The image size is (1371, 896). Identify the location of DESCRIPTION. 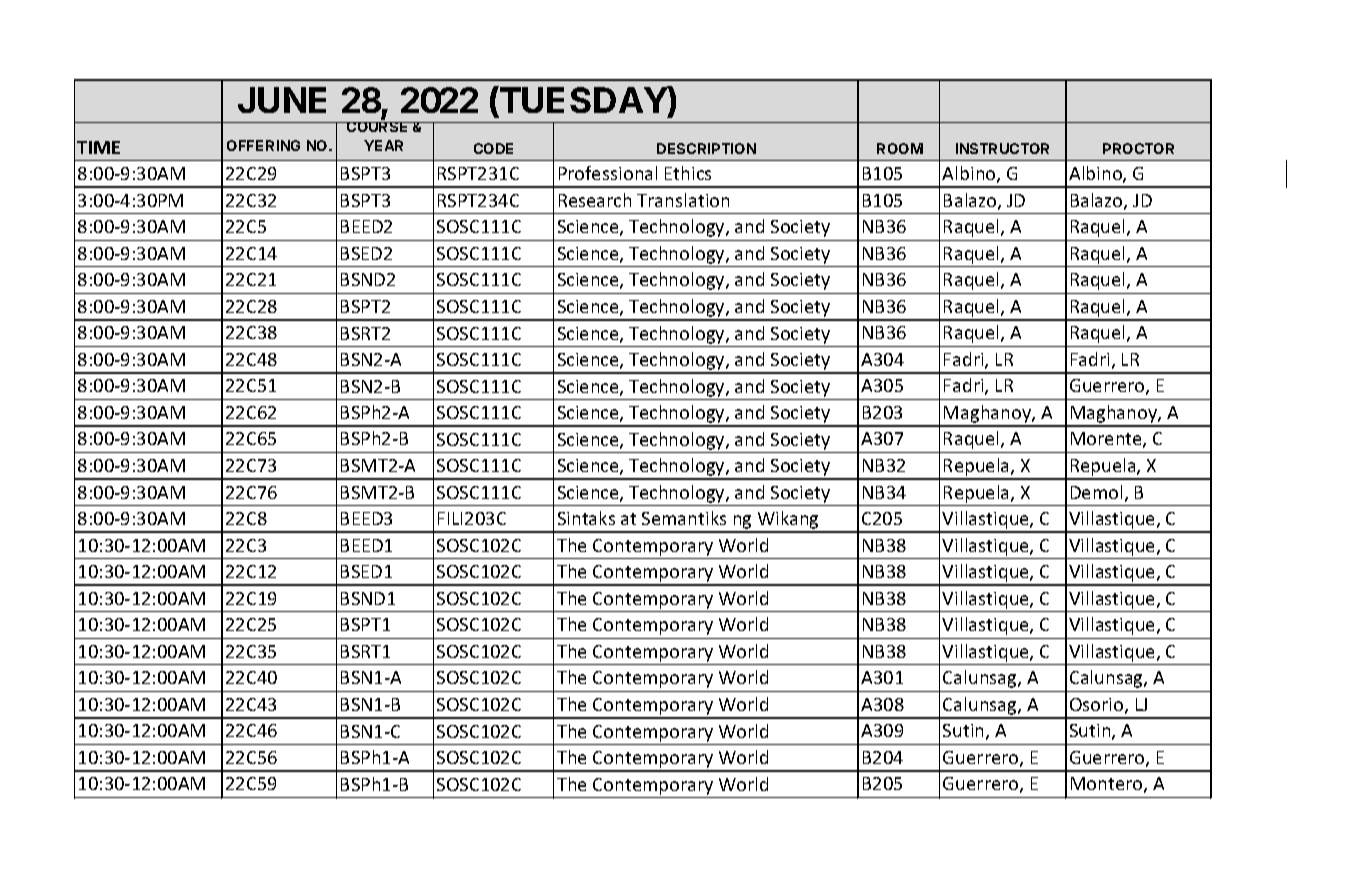
(706, 148).
